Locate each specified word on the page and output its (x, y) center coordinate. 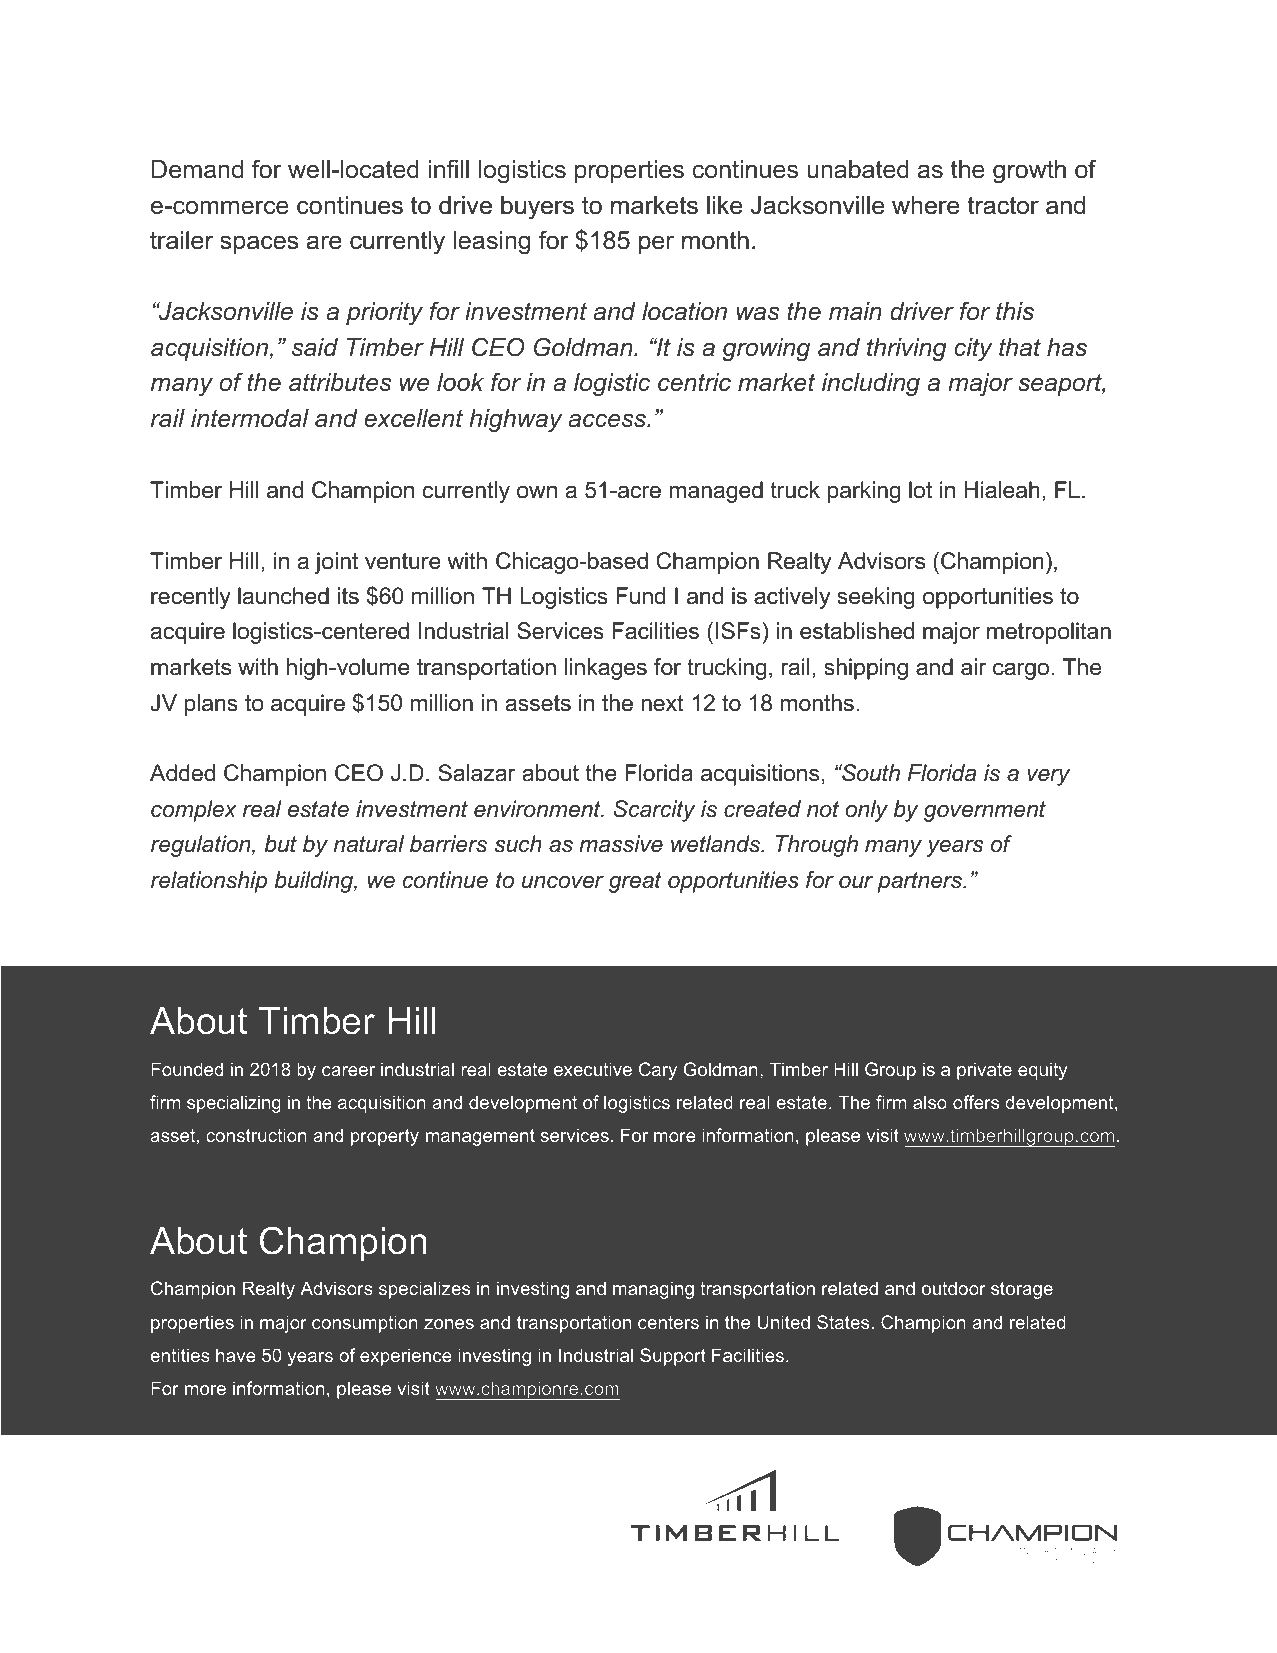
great (635, 882)
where (925, 205)
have (236, 1355)
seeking (876, 598)
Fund (640, 596)
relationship (209, 882)
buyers (537, 208)
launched (283, 596)
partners (920, 882)
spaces (259, 244)
